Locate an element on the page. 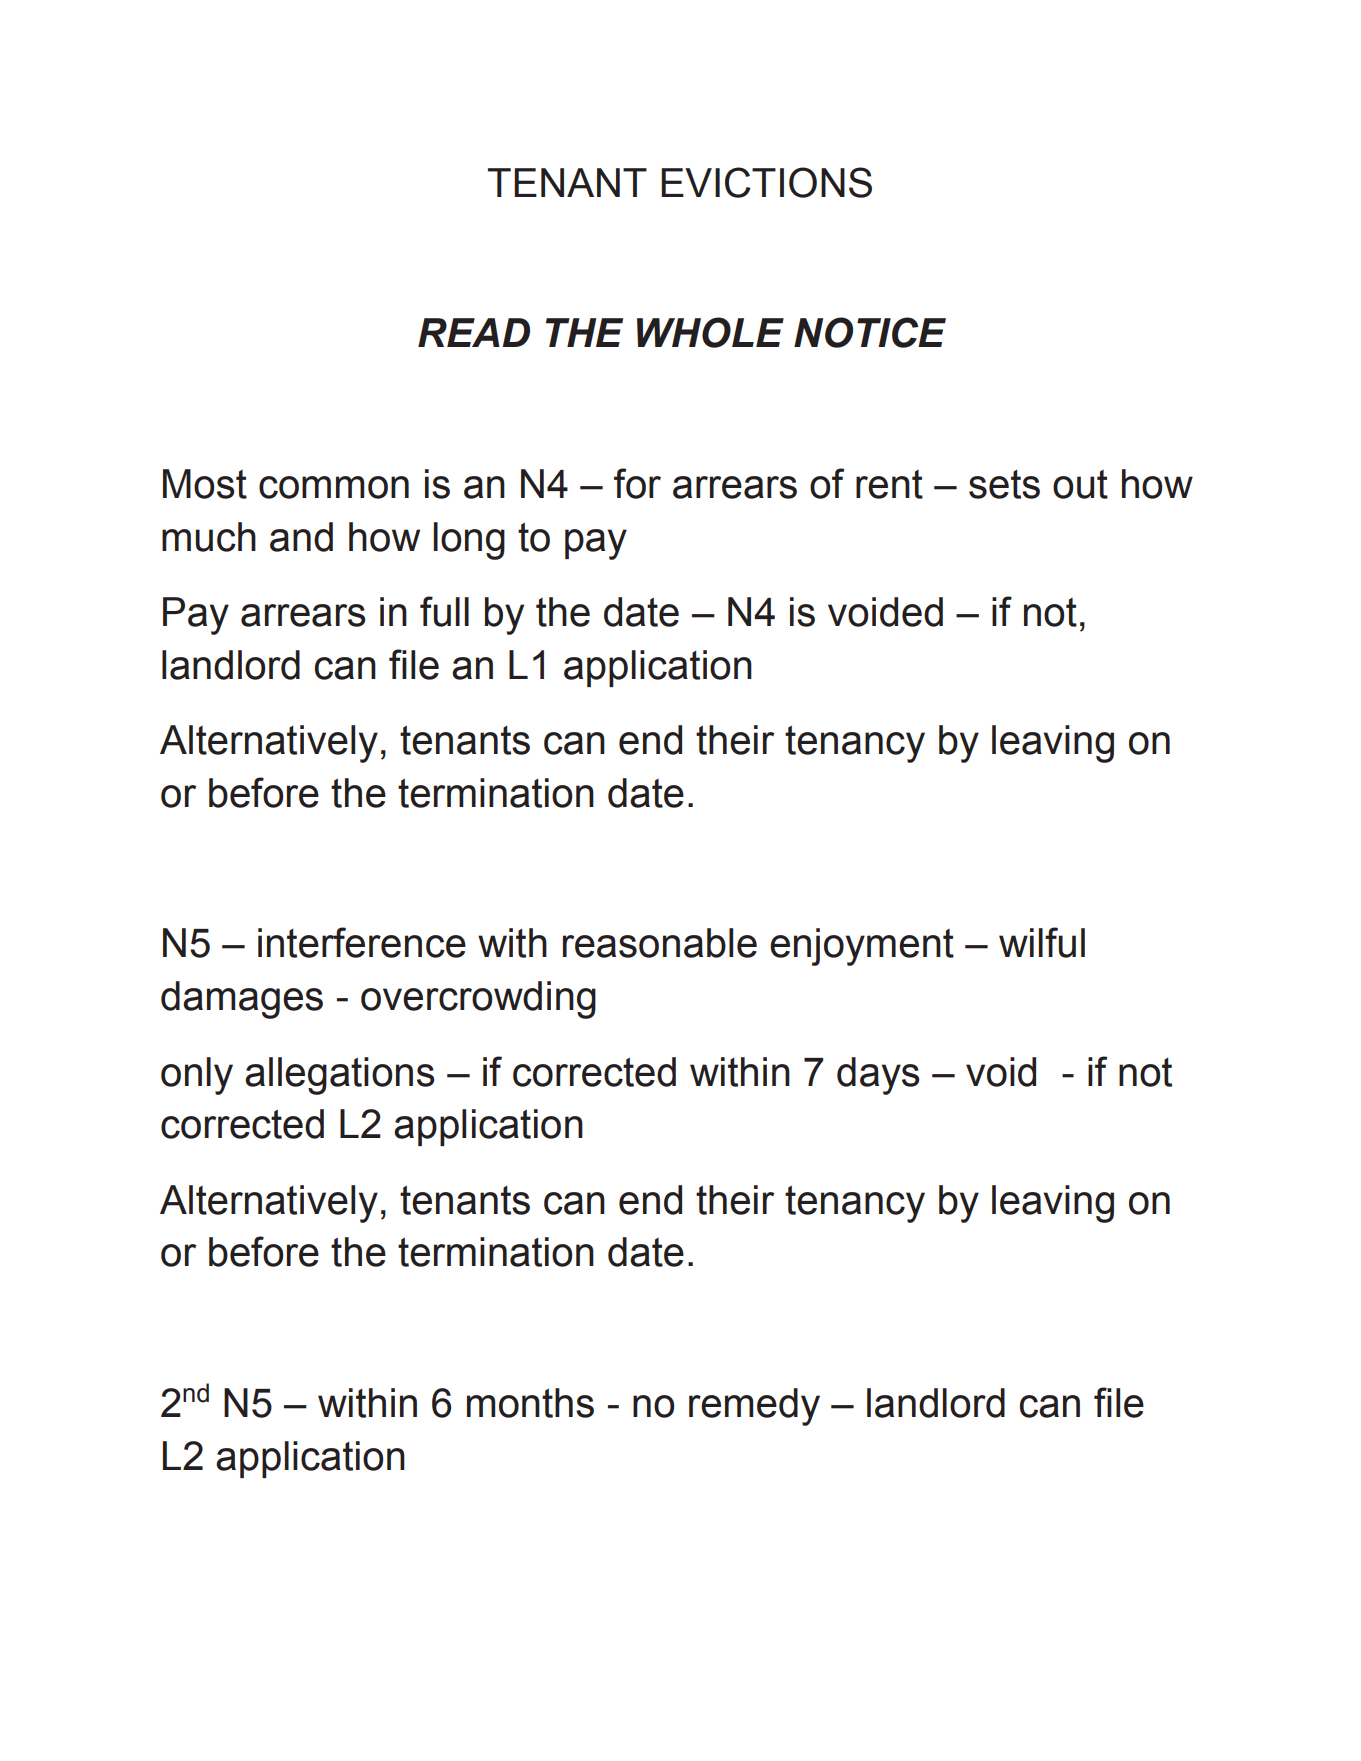 The image size is (1361, 1761). interference is located at coordinates (362, 942).
